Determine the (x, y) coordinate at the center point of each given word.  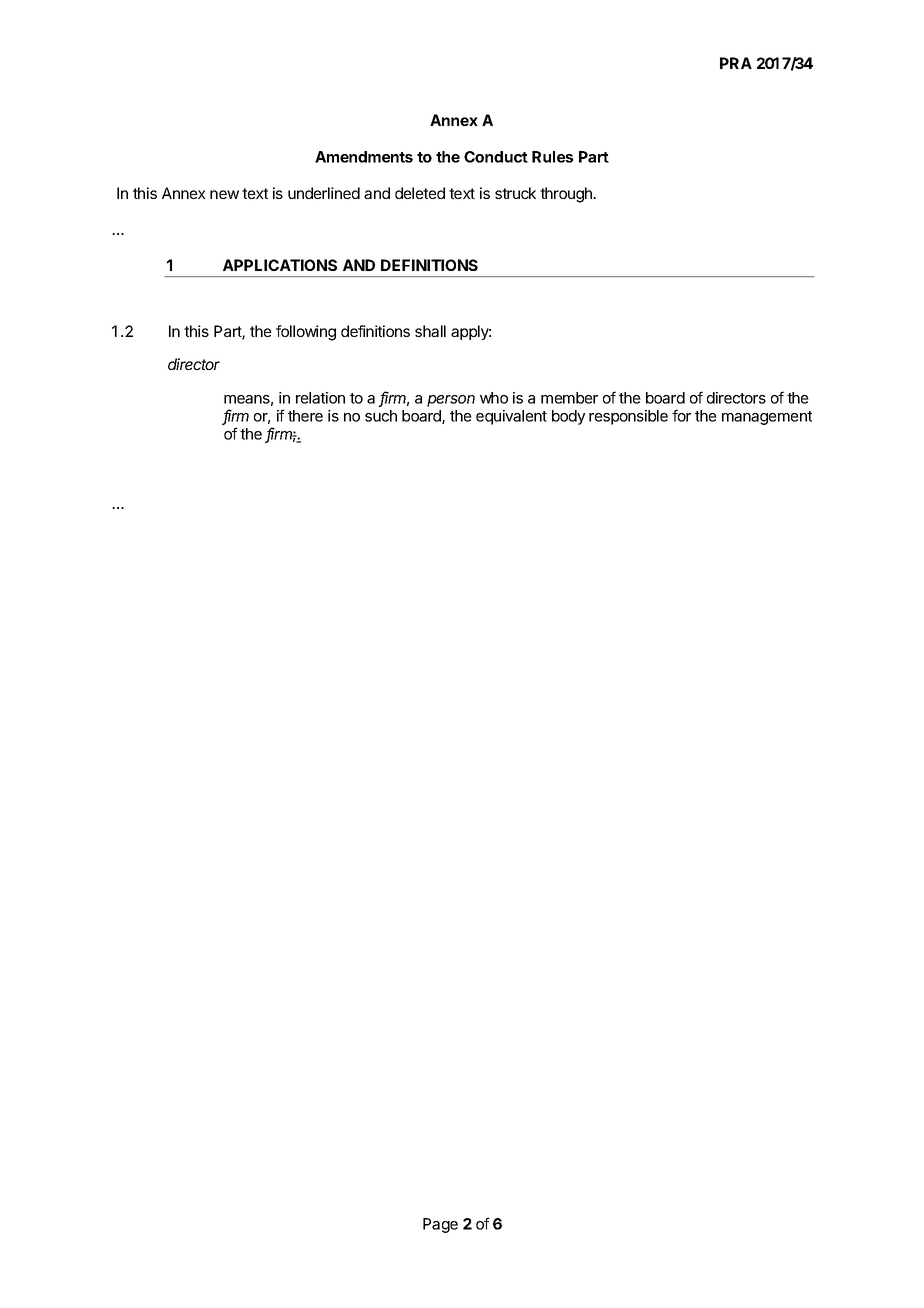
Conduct (496, 157)
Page (440, 1225)
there (305, 416)
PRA (736, 63)
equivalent (511, 417)
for (681, 415)
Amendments (364, 157)
